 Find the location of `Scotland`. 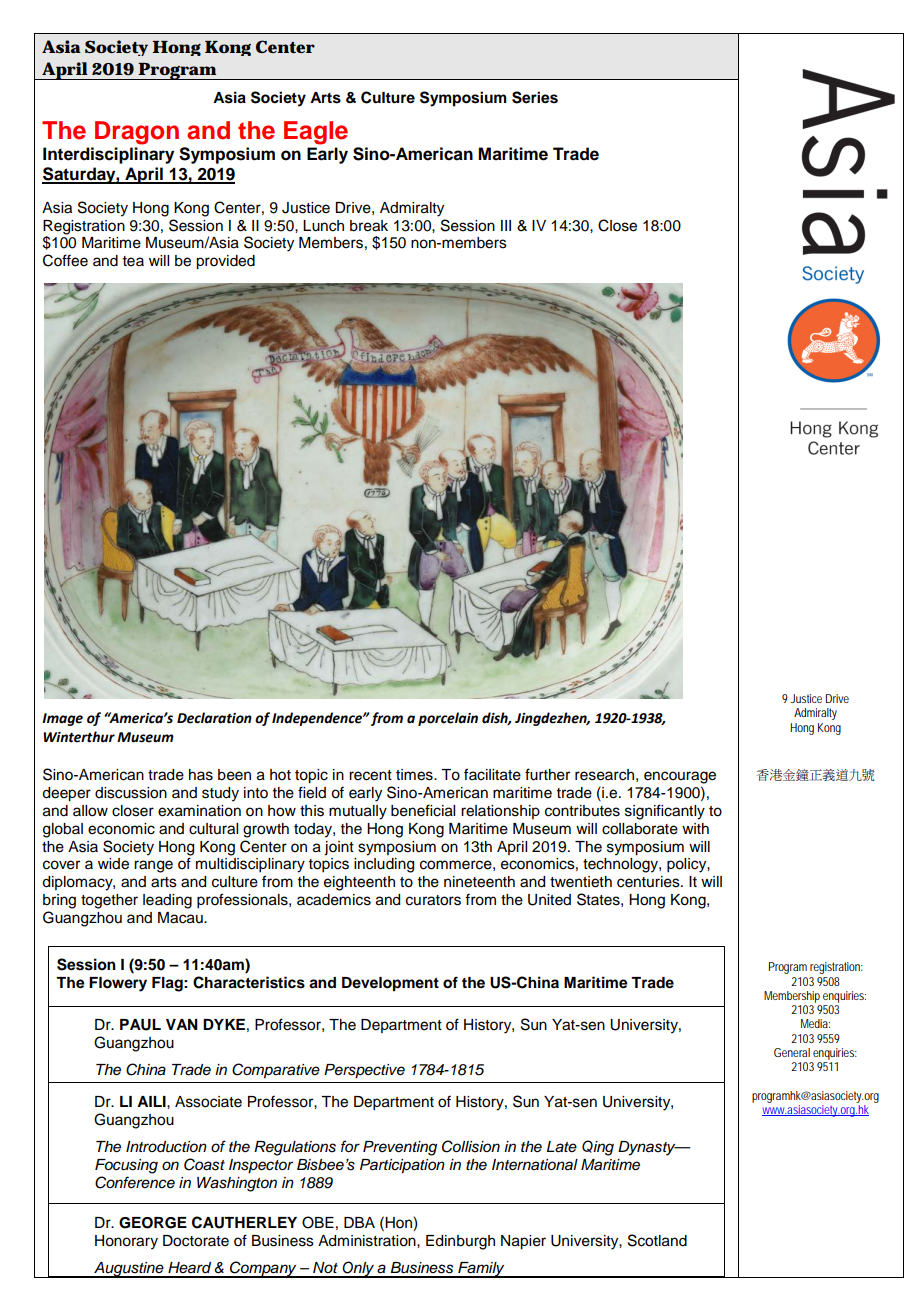

Scotland is located at coordinates (657, 1240).
